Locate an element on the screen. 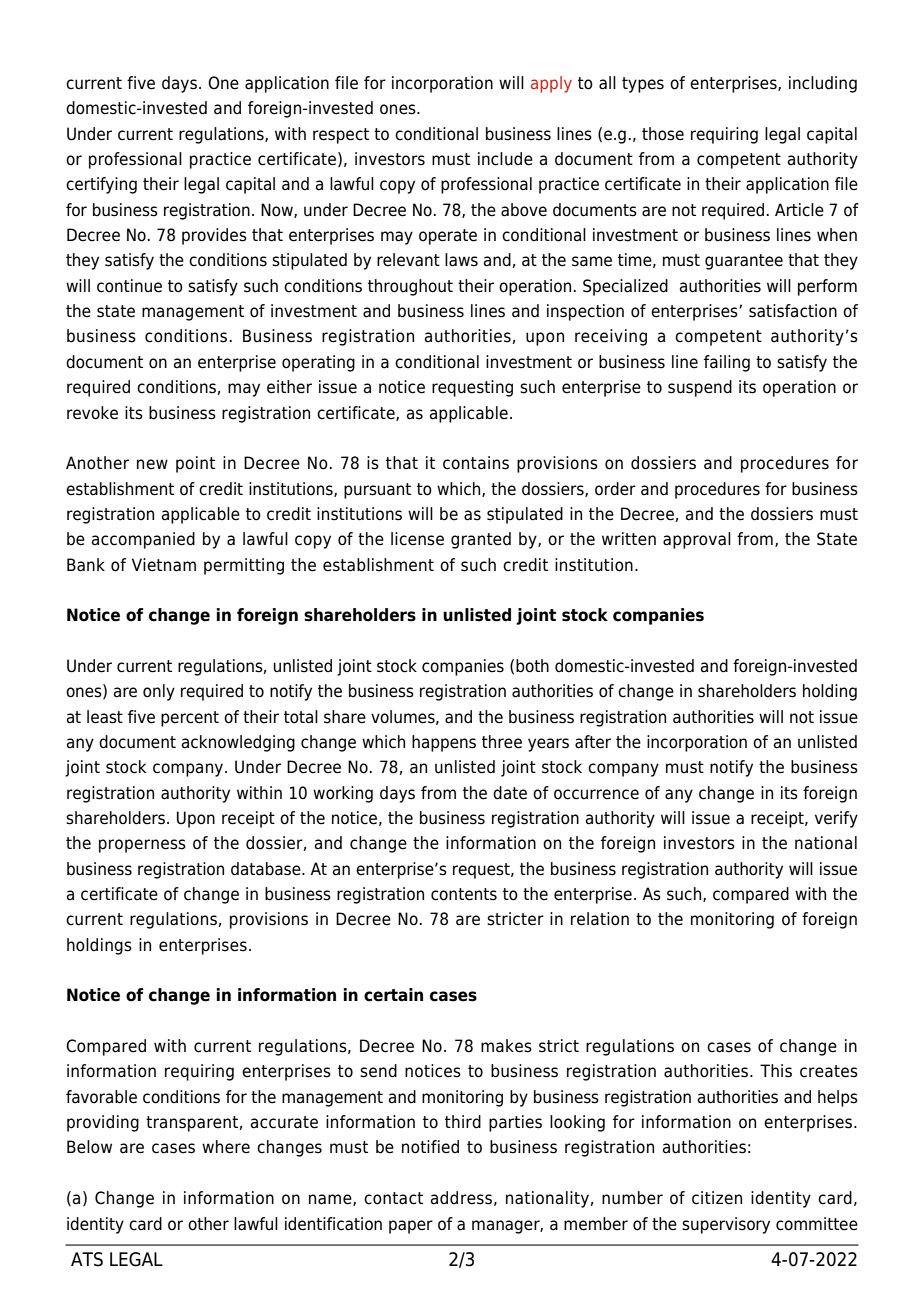 This screenshot has height=1308, width=924. revoke is located at coordinates (92, 413).
